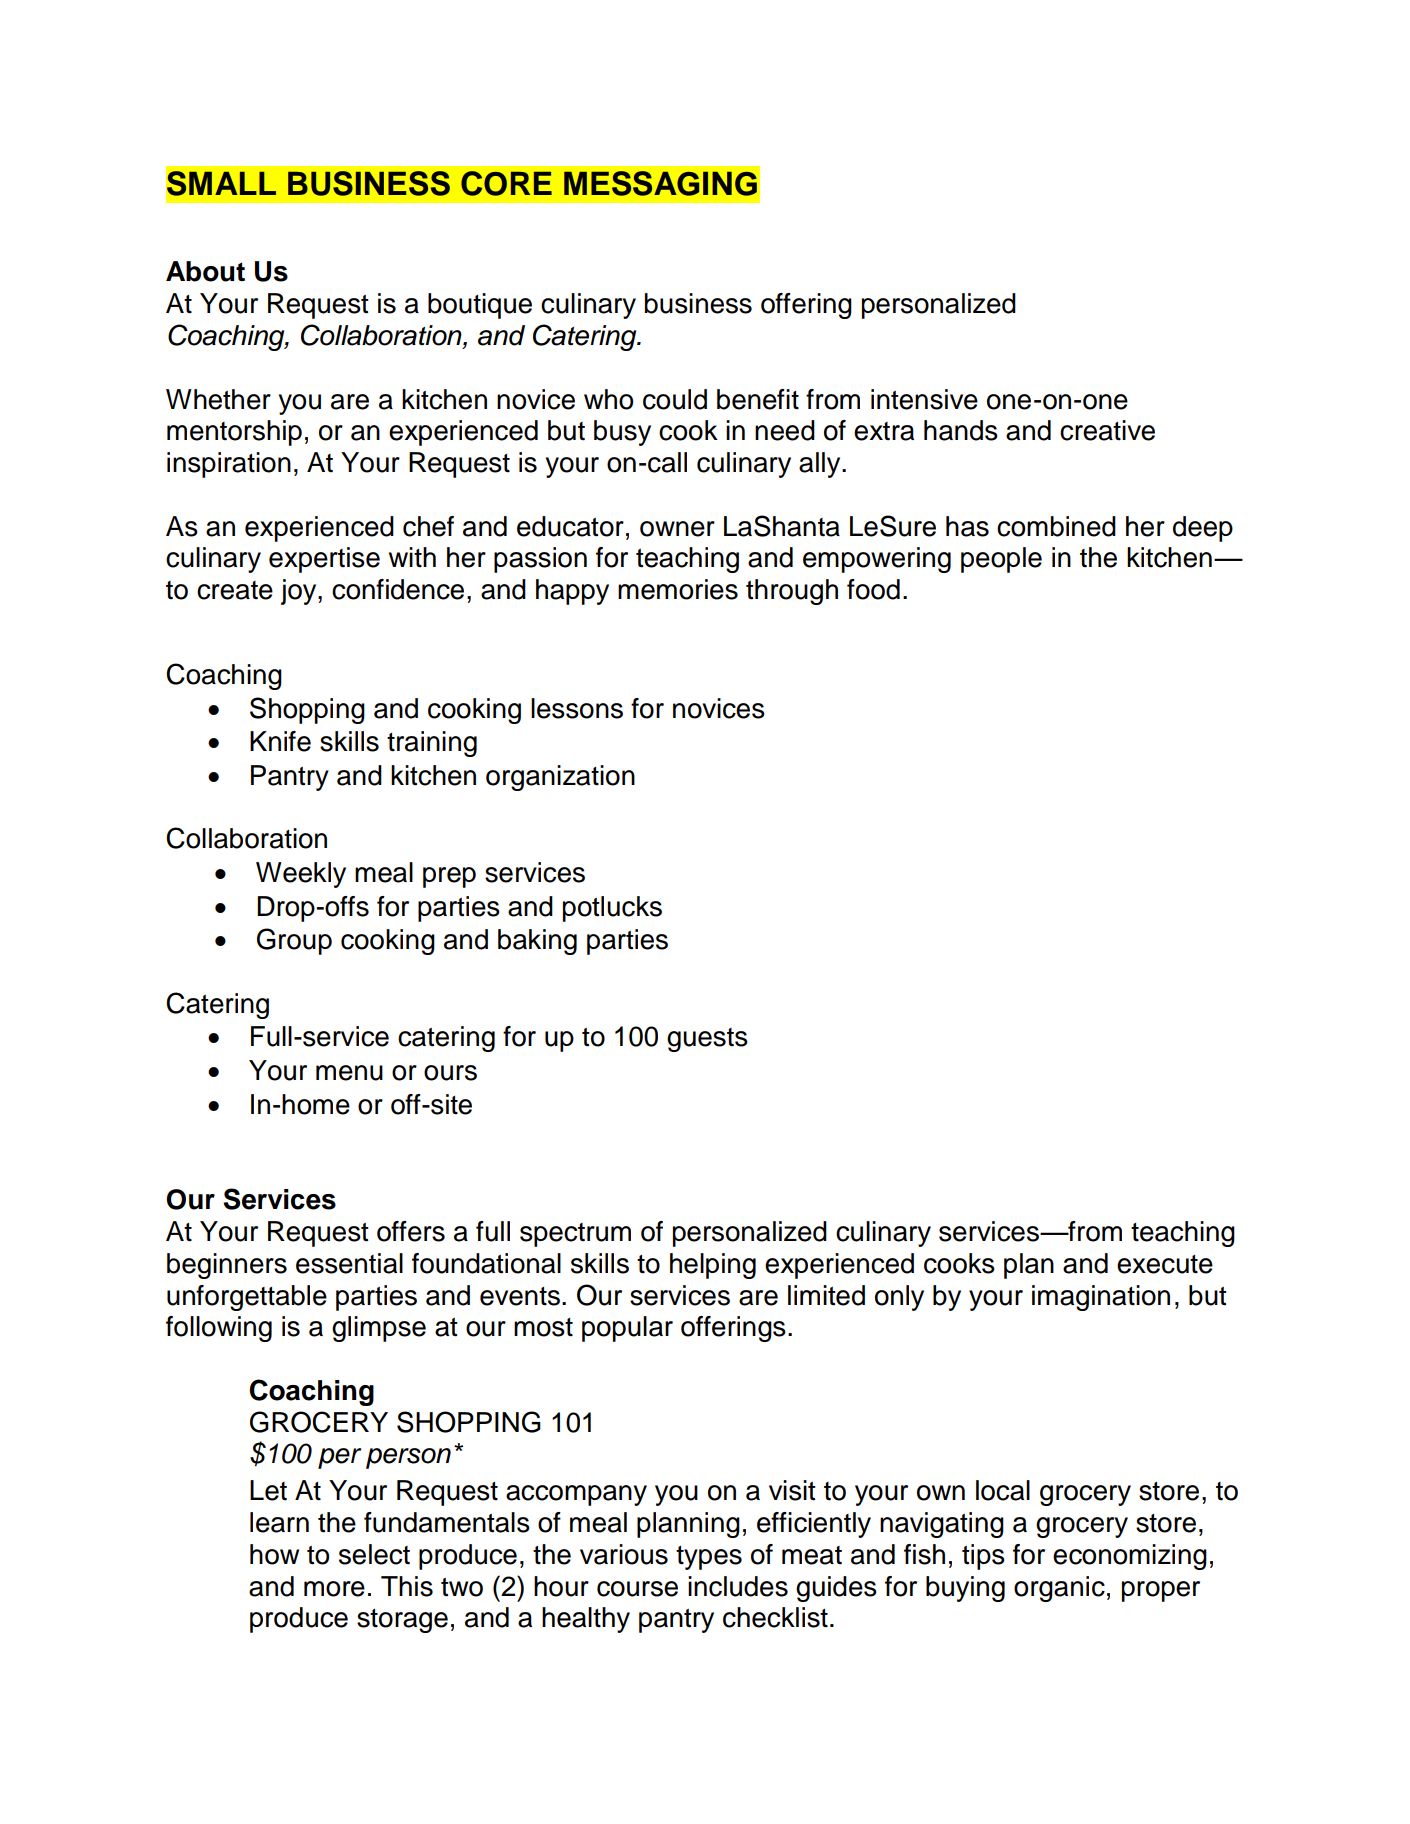 This screenshot has width=1410, height=1824. I want to click on About, so click(205, 271).
